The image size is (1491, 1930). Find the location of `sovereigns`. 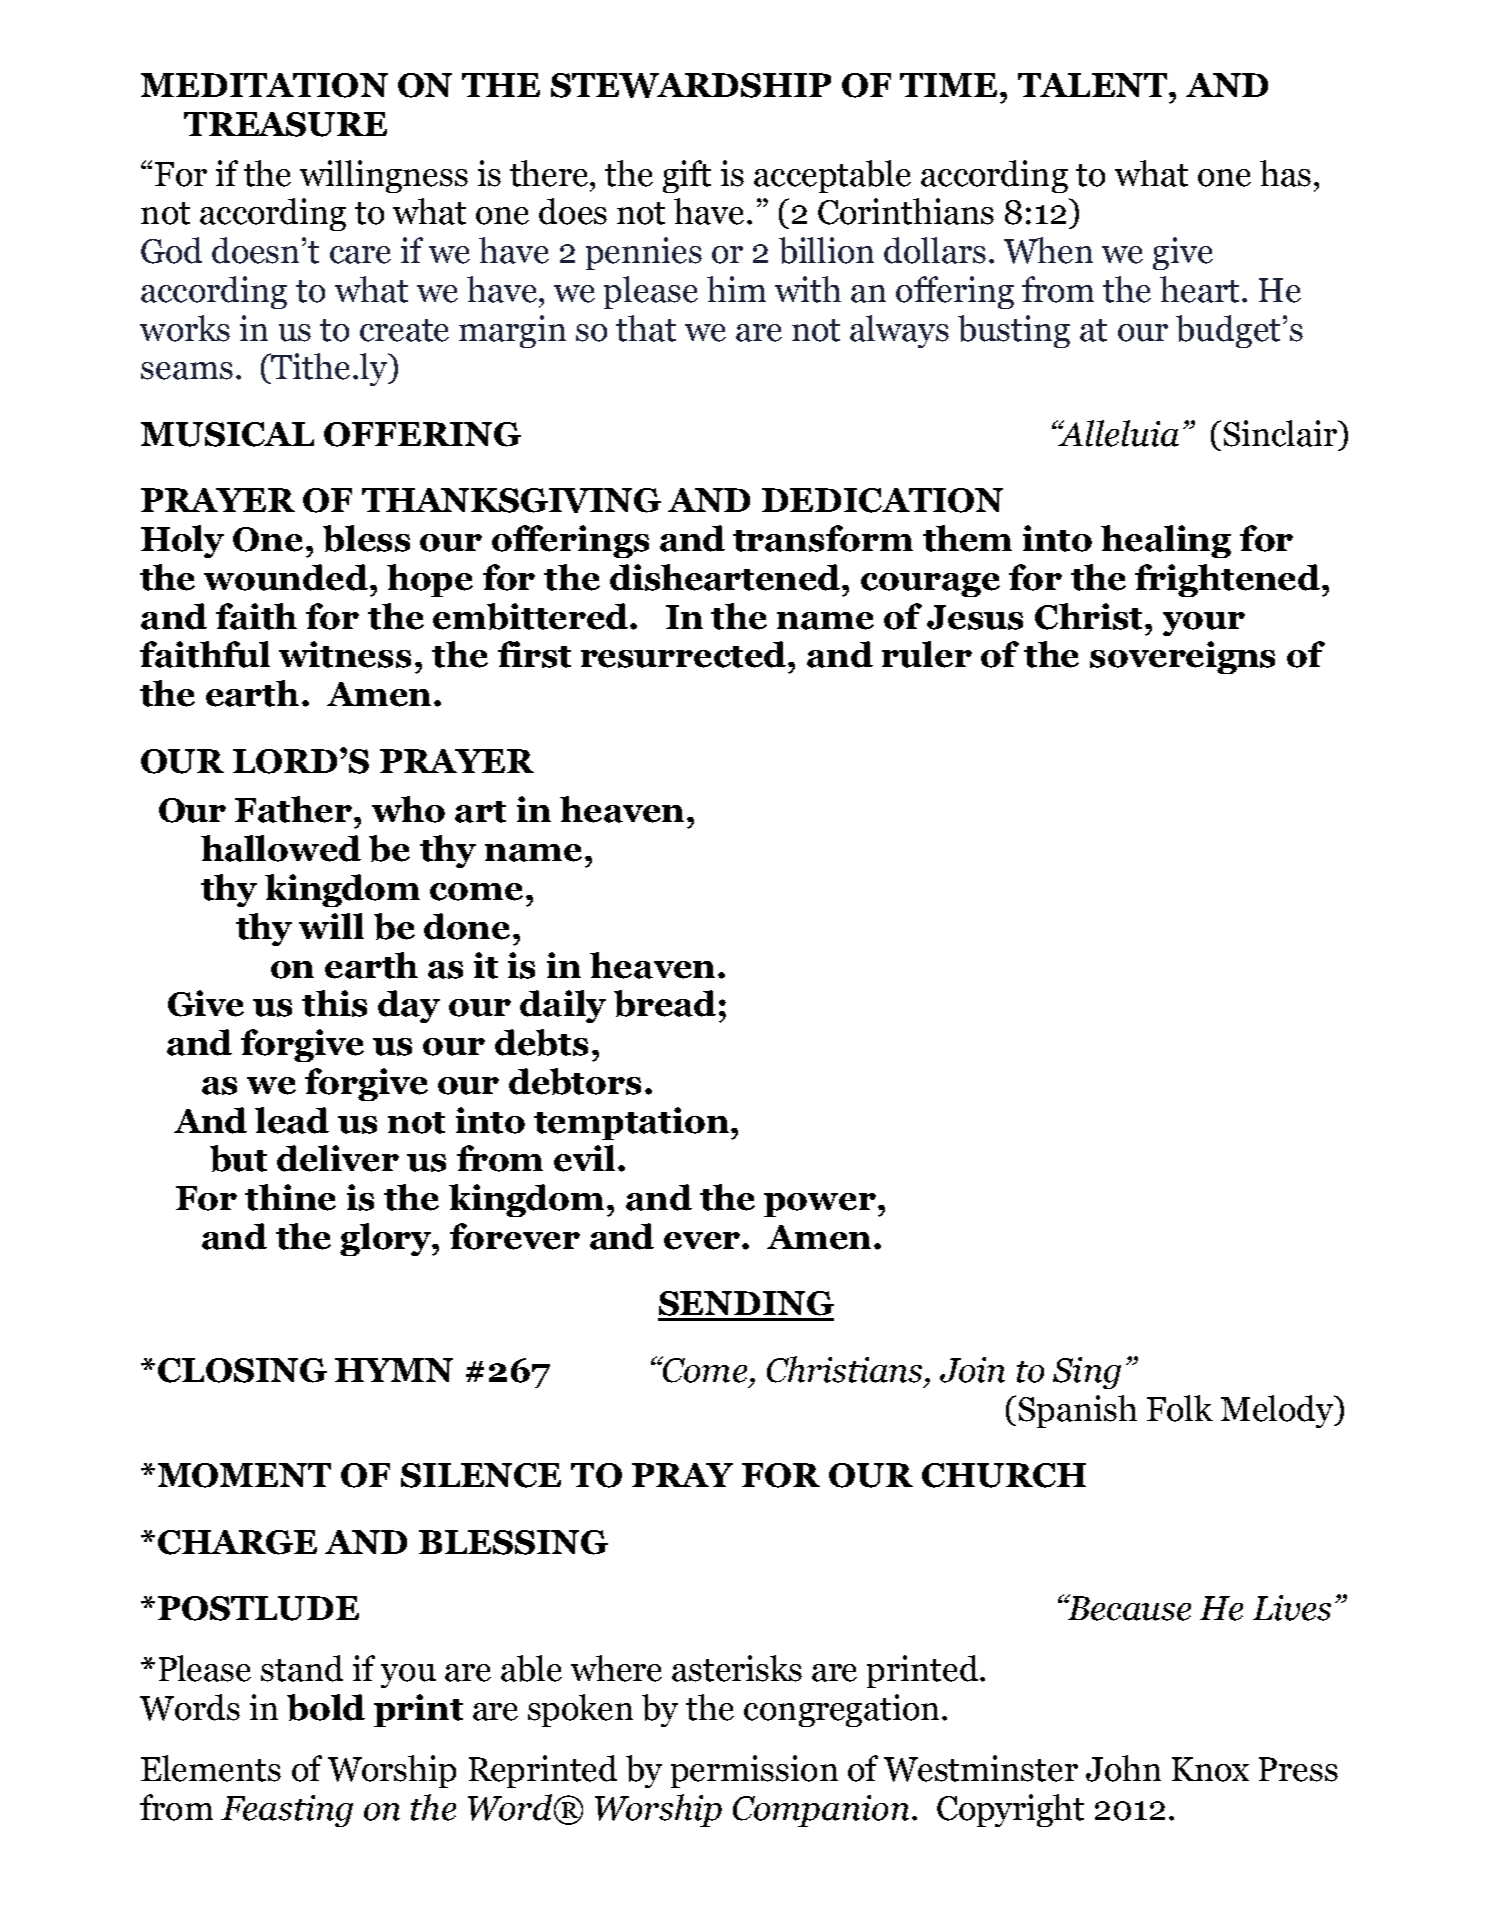

sovereigns is located at coordinates (1182, 657).
